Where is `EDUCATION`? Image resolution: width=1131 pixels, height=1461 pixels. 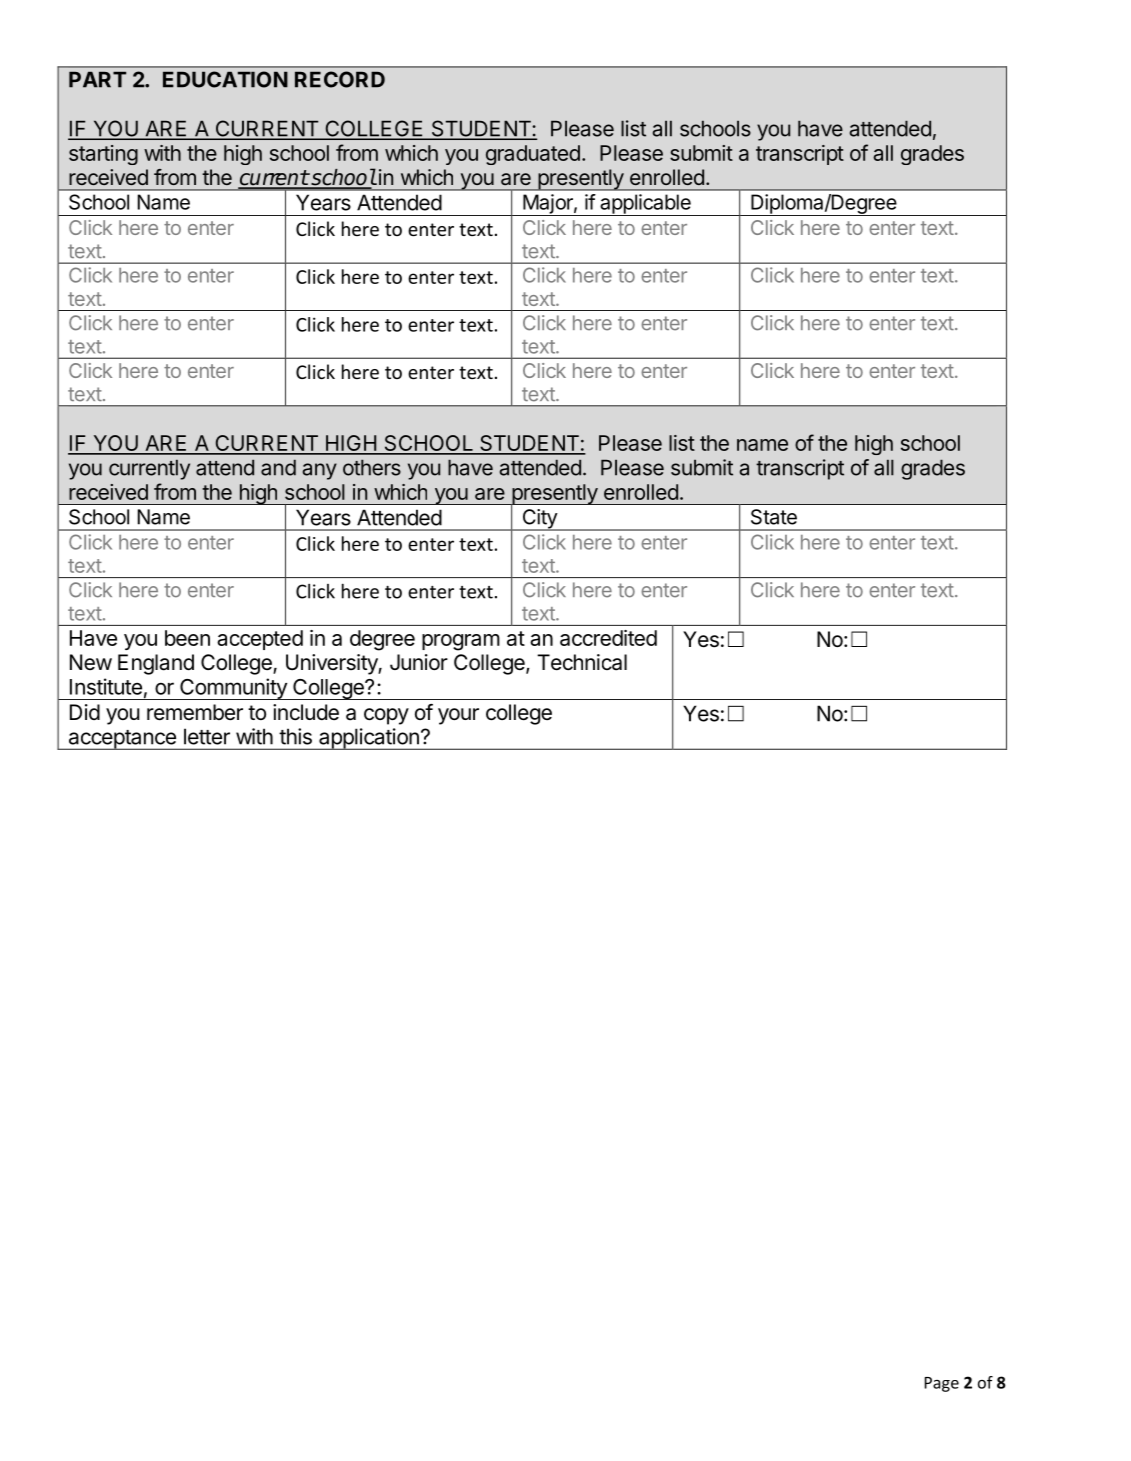
EDUCATION is located at coordinates (225, 79).
